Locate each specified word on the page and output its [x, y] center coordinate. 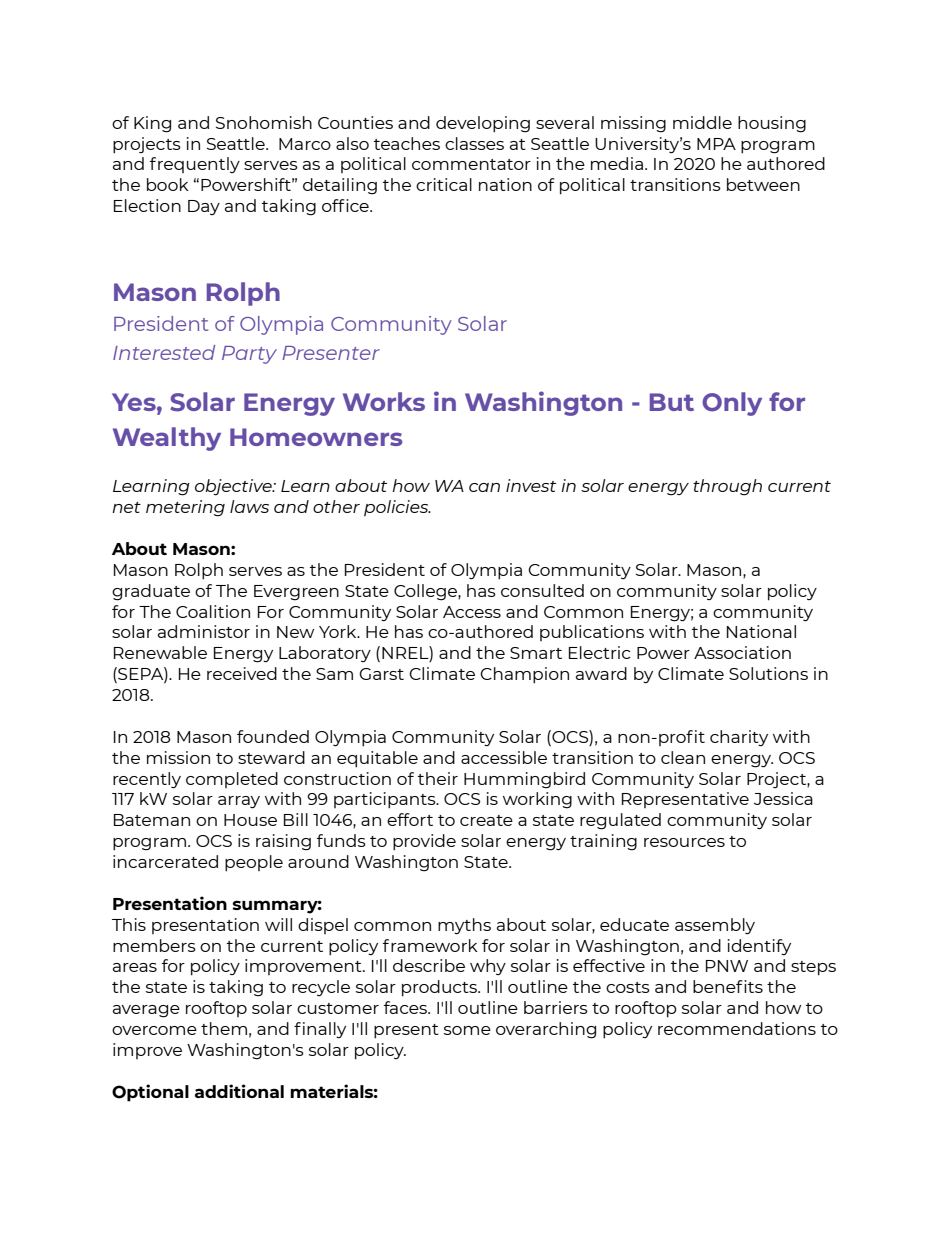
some [467, 1030]
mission [178, 757]
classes [474, 143]
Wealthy [167, 439]
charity [739, 738]
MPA [716, 144]
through [727, 487]
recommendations [737, 1028]
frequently [195, 165]
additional [239, 1091]
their [438, 778]
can [484, 487]
